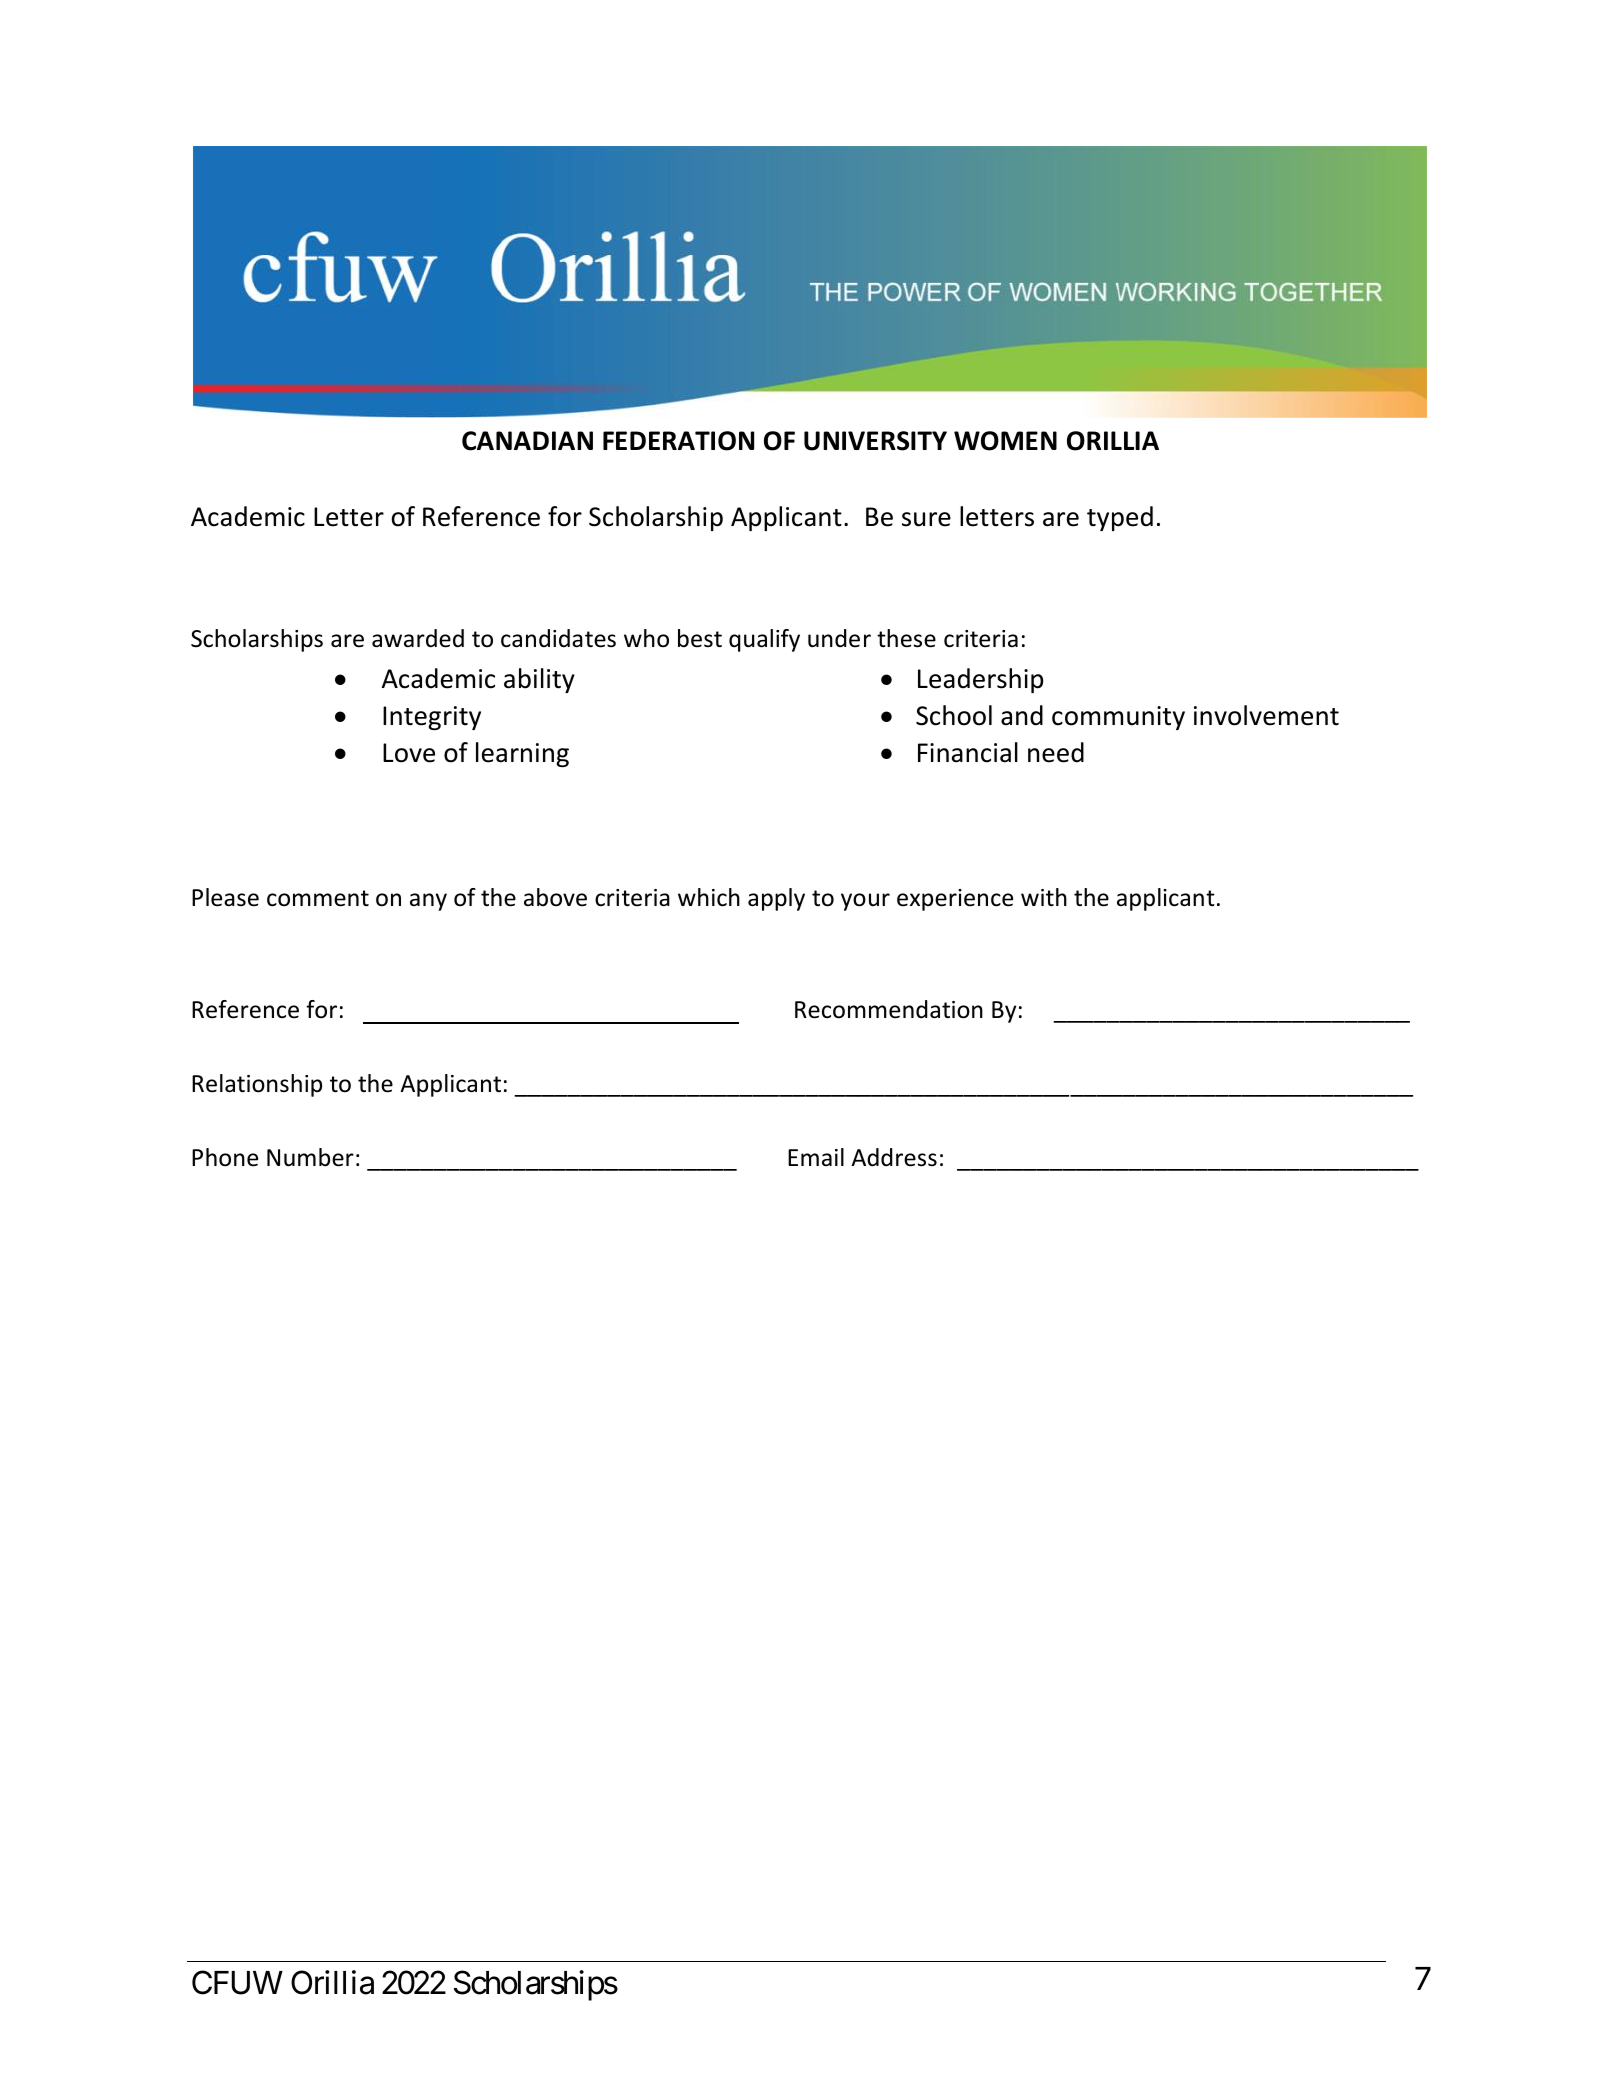  Describe the element at coordinates (678, 441) in the screenshot. I see `FEDERATION` at that location.
